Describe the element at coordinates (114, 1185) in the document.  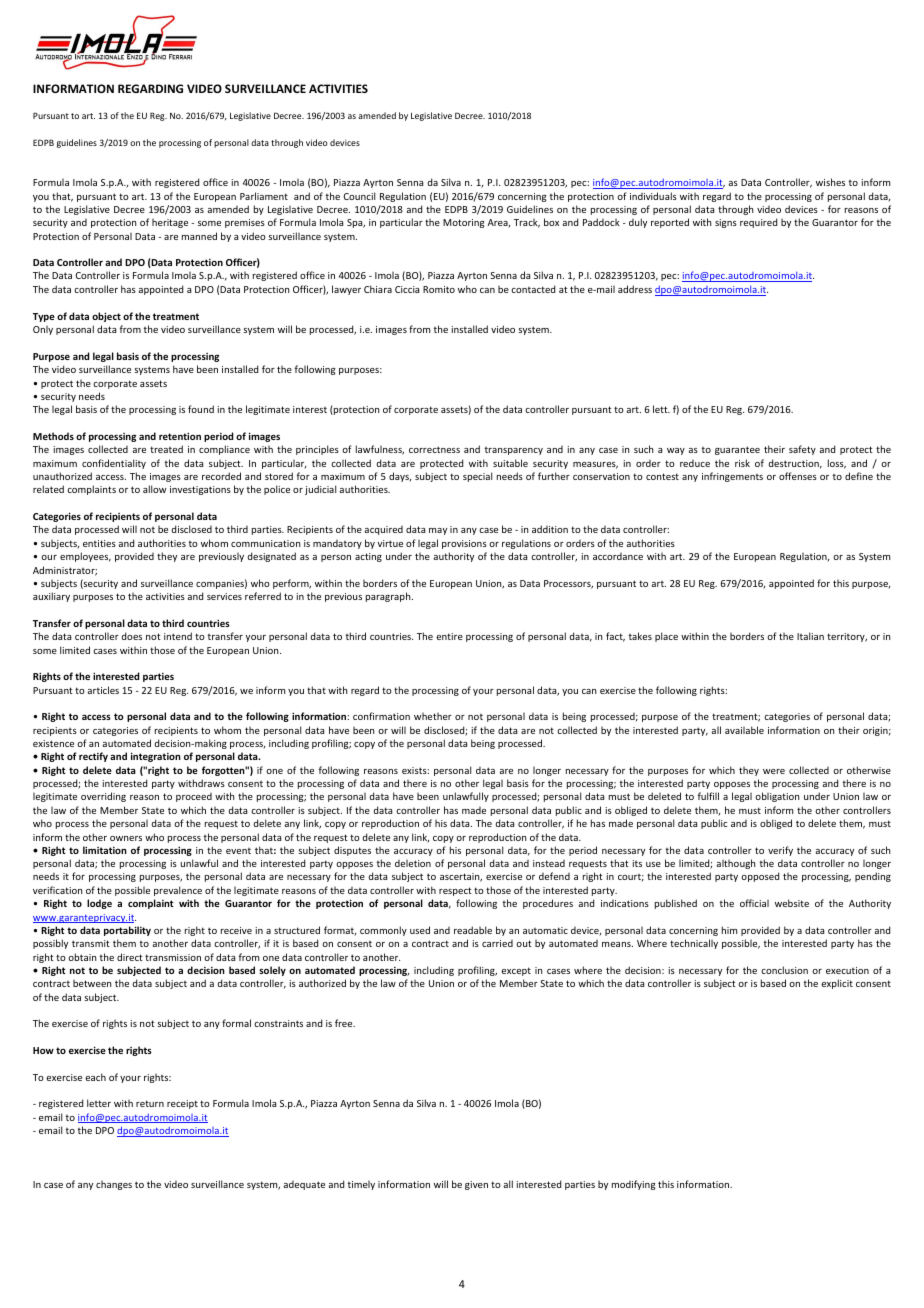
I see `changes` at that location.
